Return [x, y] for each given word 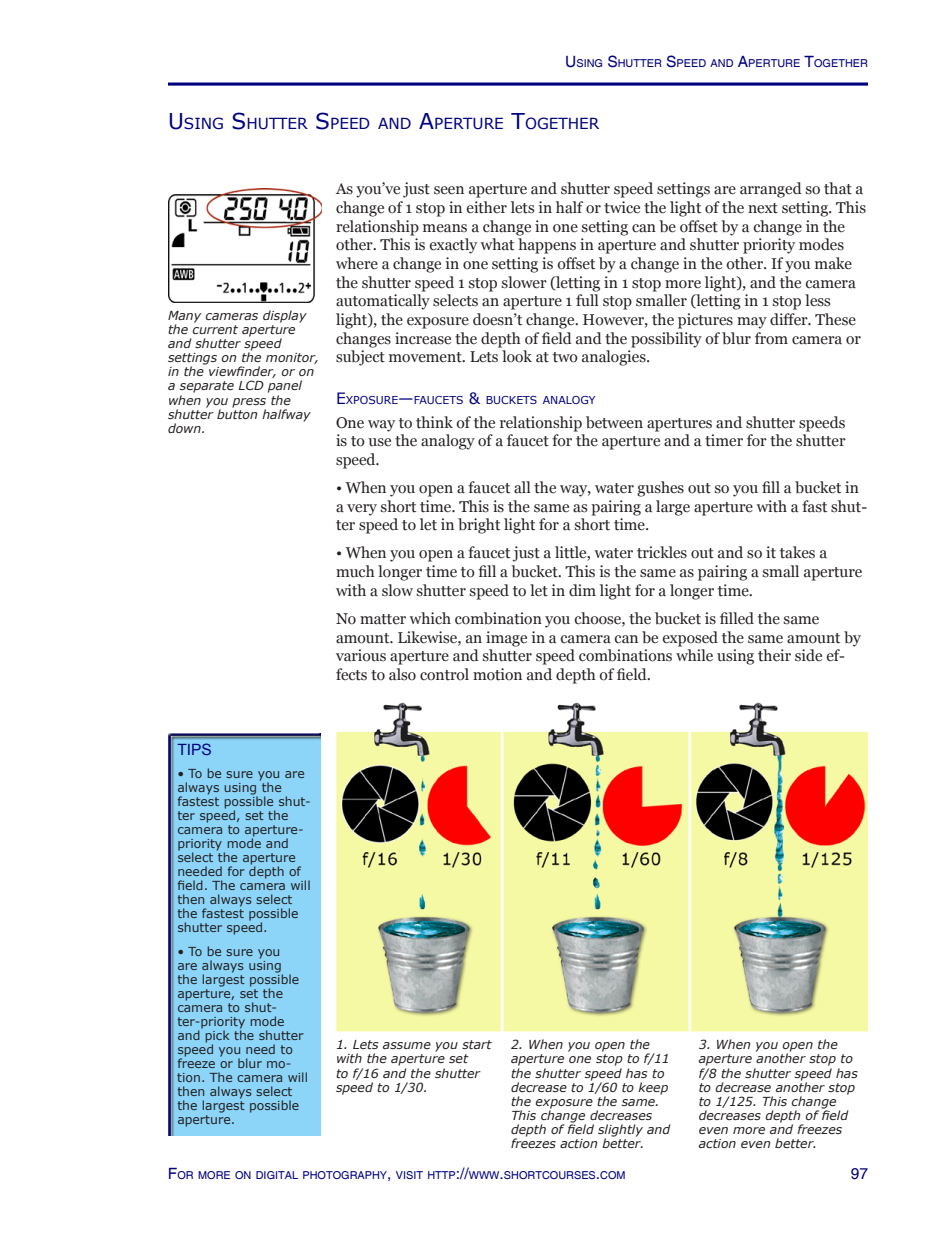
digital [277, 1175]
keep [653, 1088]
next [763, 208]
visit [409, 1175]
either [487, 207]
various [361, 655]
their [774, 655]
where [357, 263]
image [506, 639]
